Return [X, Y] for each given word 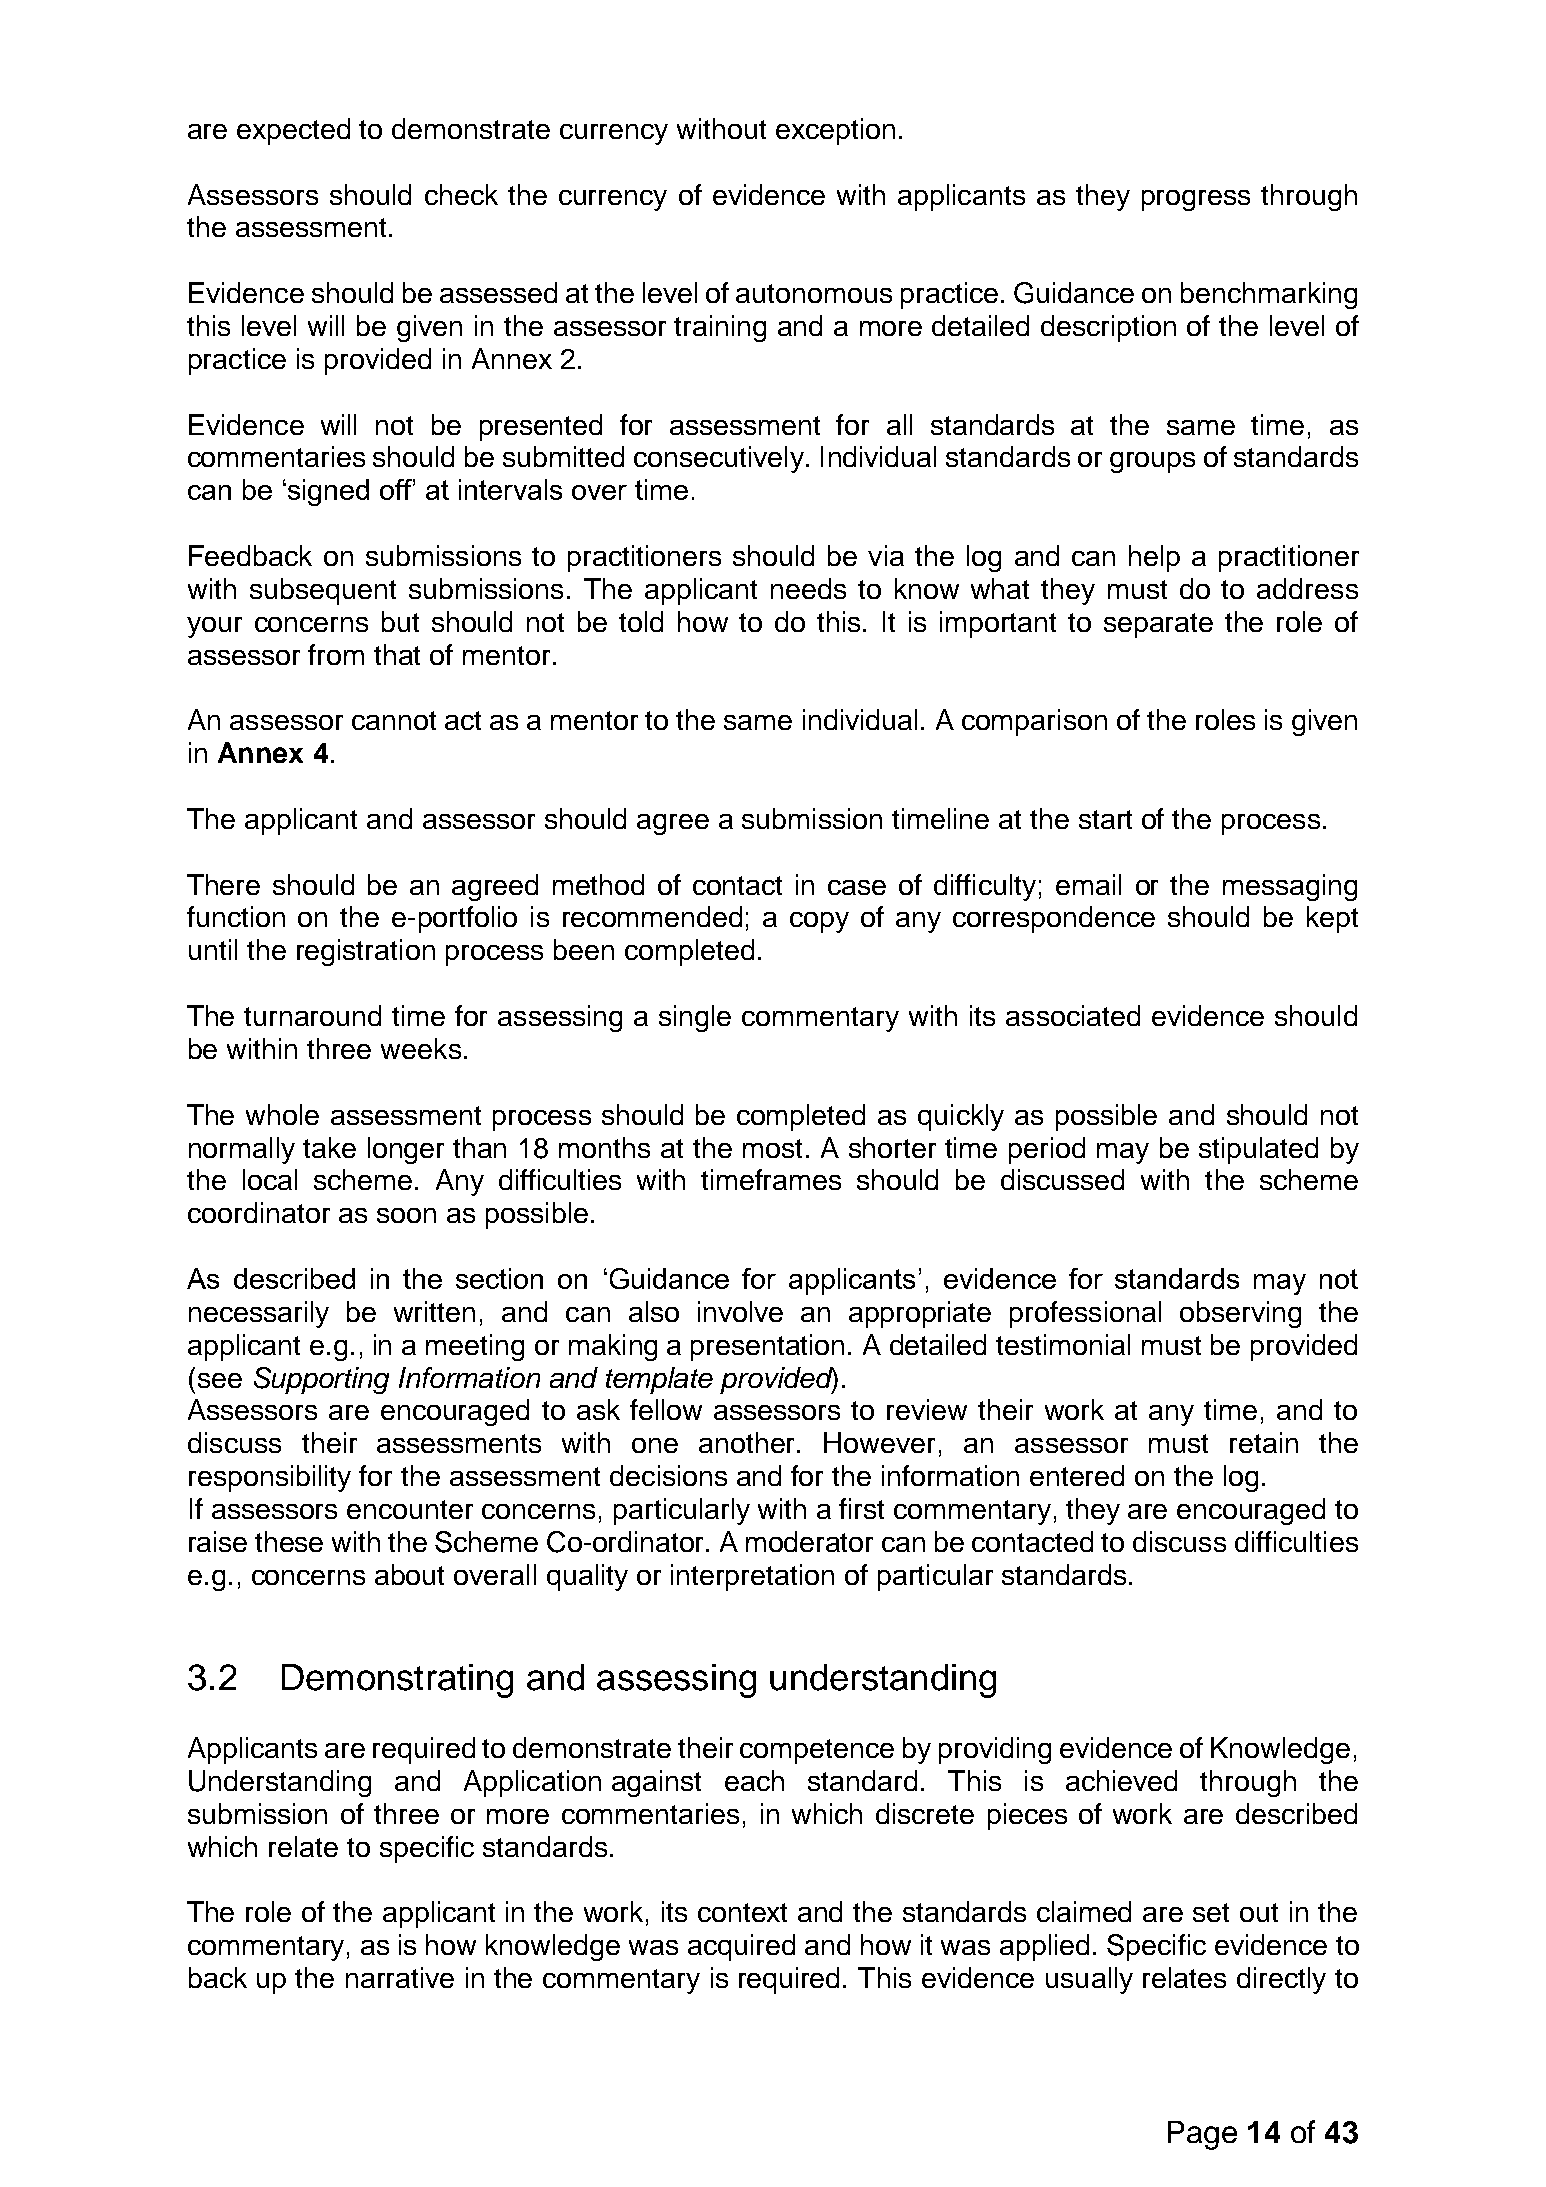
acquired [741, 1947]
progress [1196, 200]
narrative [400, 1977]
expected [293, 131]
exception [835, 131]
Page [1202, 2135]
